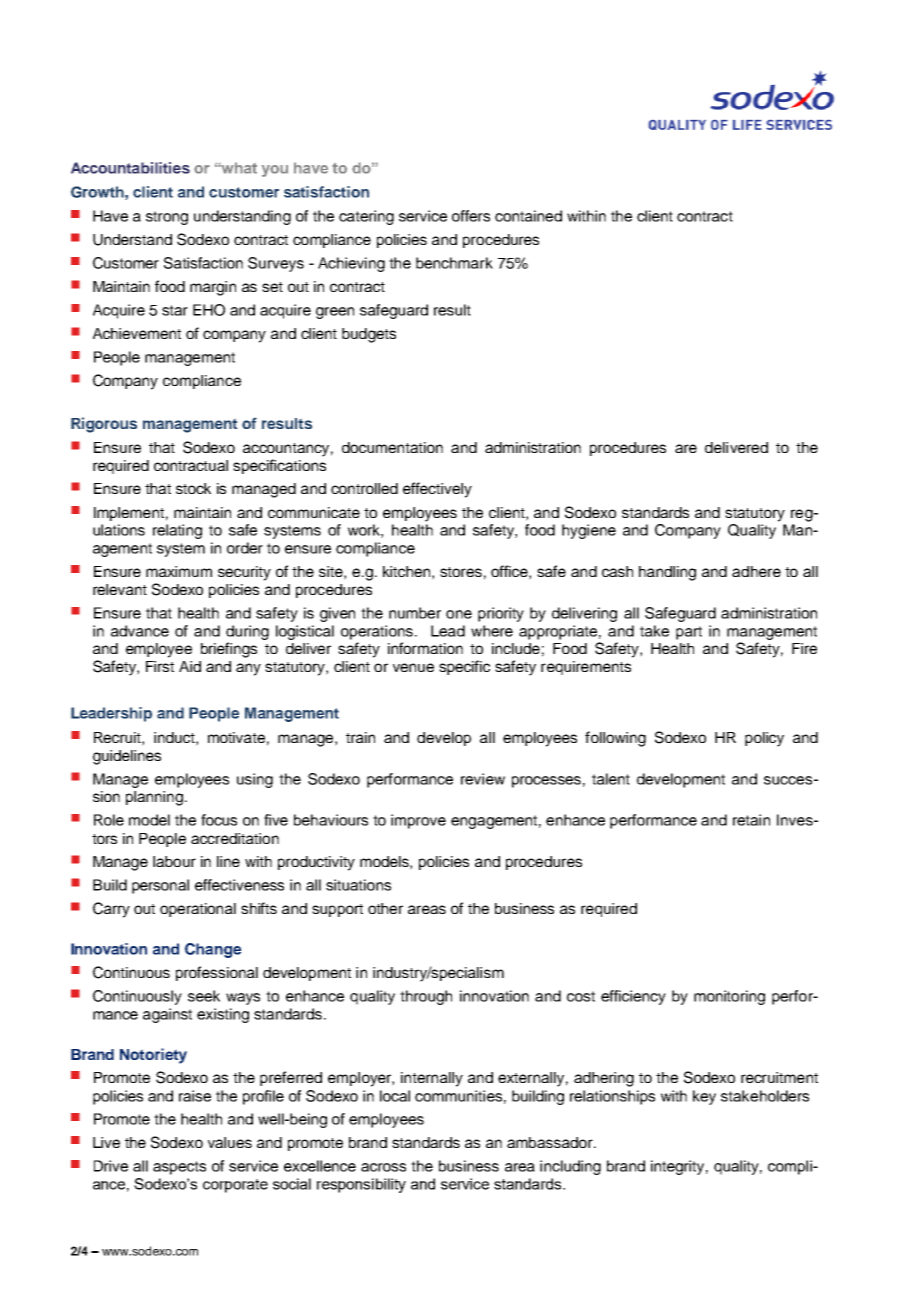 Image resolution: width=924 pixels, height=1308 pixels. I want to click on documentation, so click(392, 447).
